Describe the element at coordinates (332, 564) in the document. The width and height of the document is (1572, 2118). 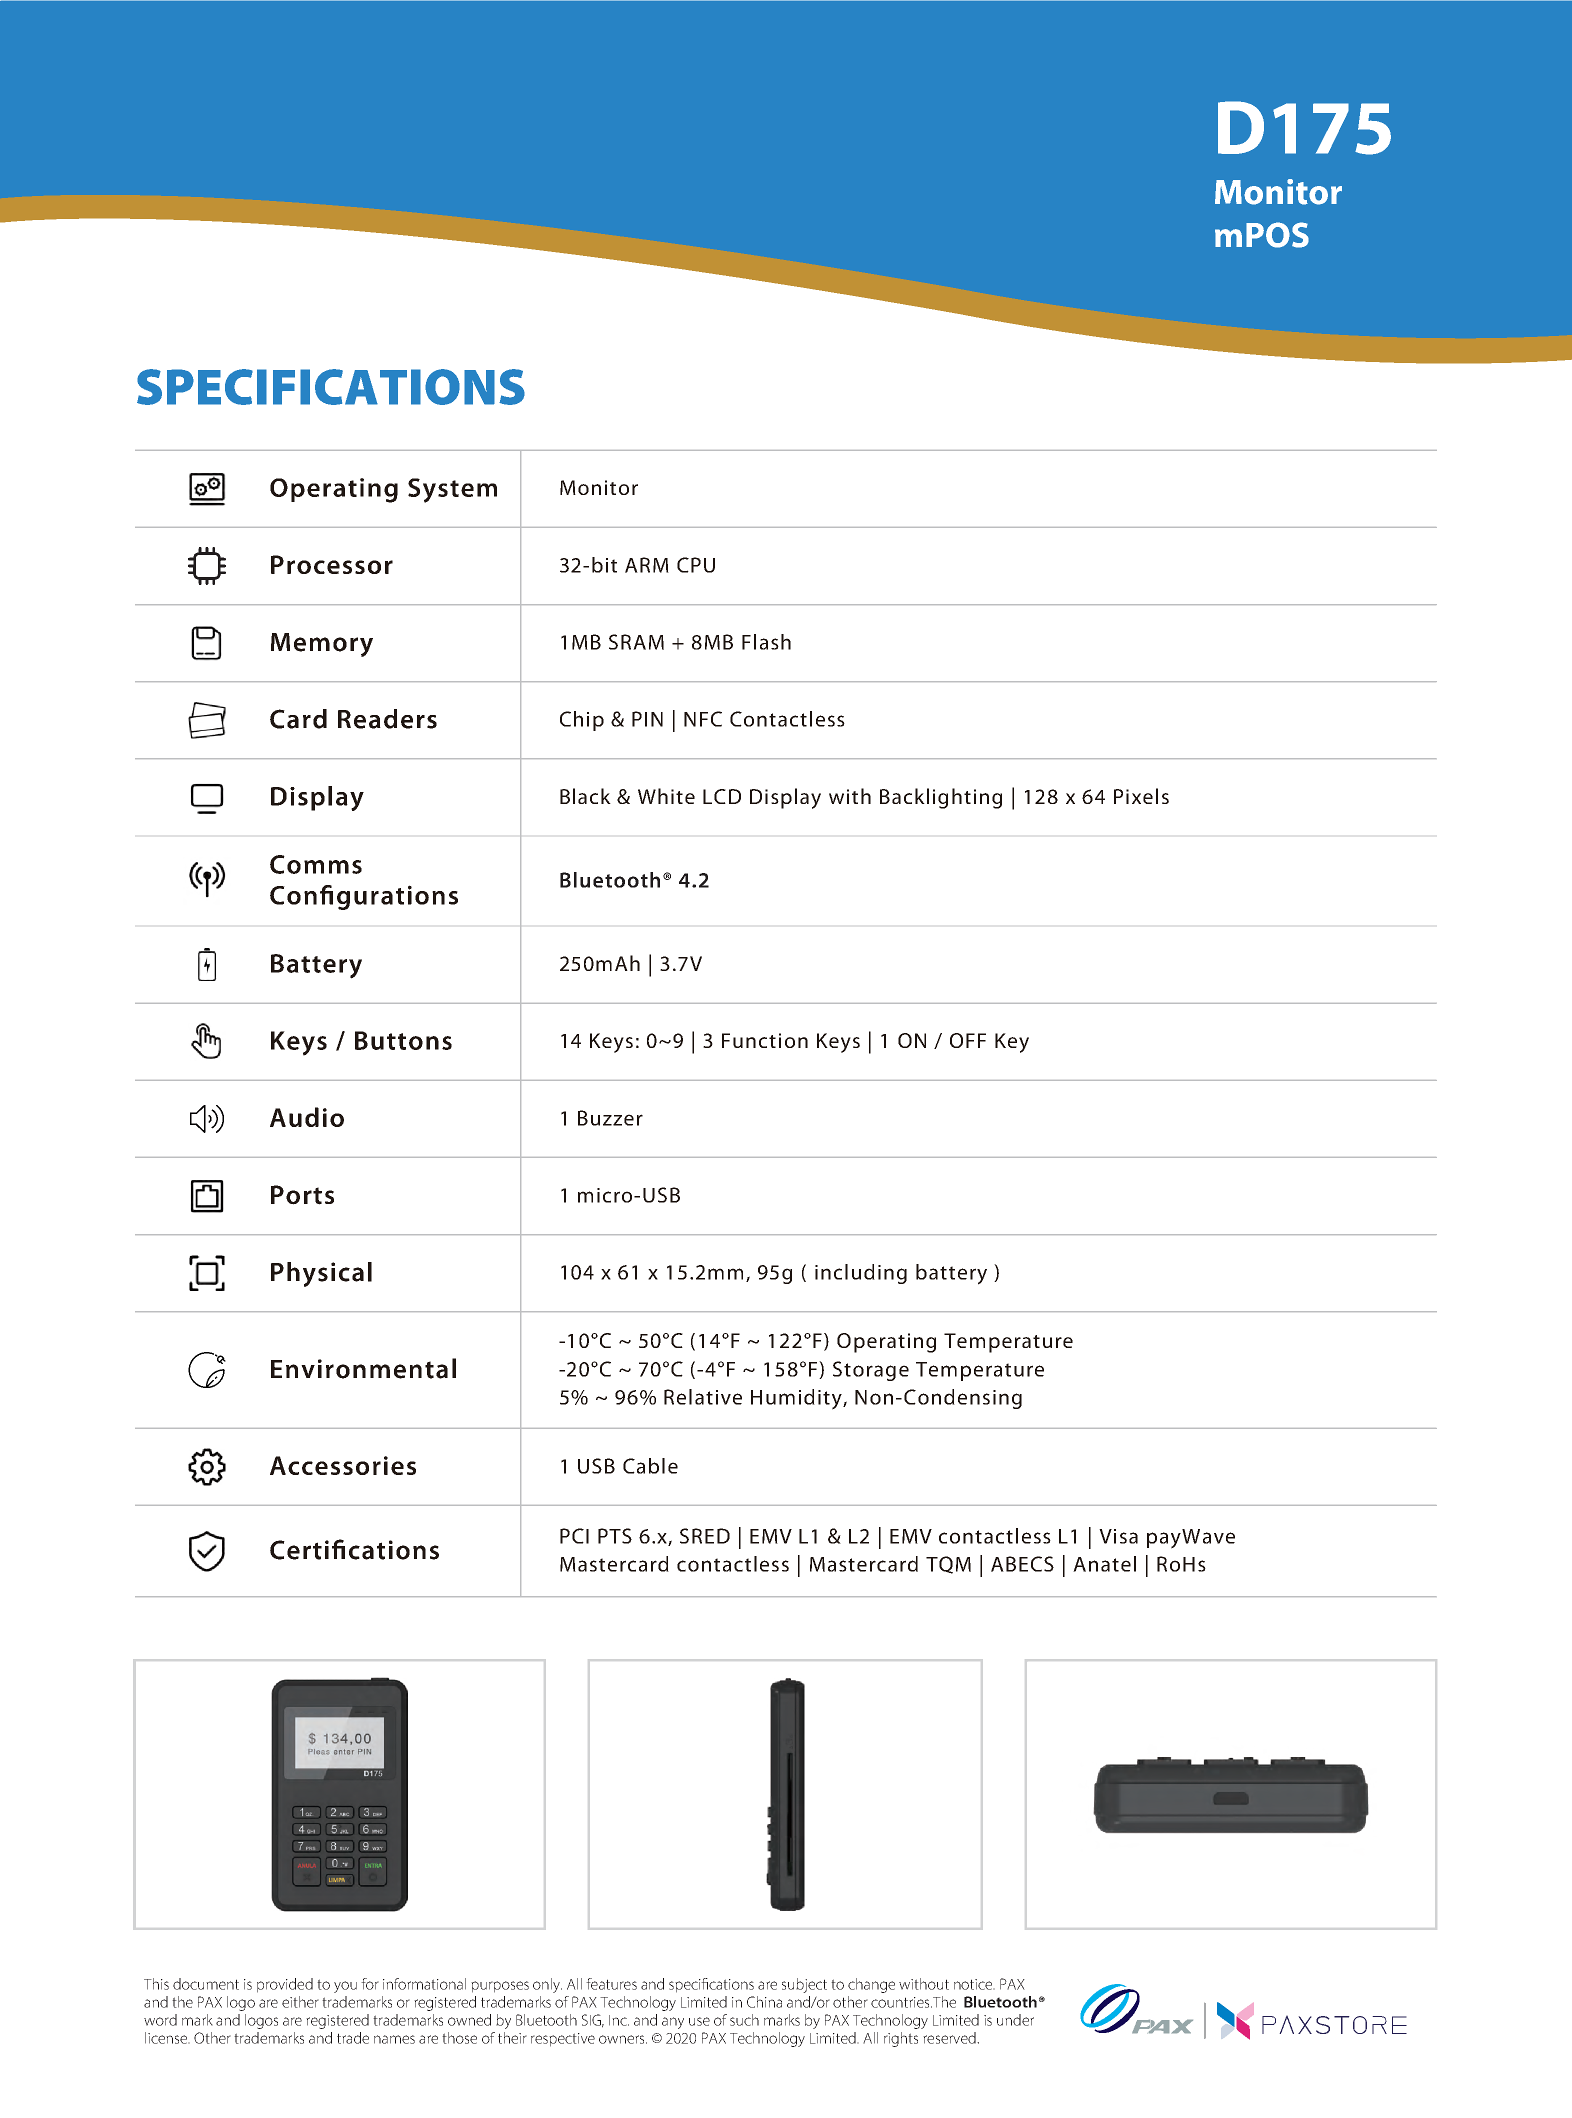
I see `Processor` at that location.
